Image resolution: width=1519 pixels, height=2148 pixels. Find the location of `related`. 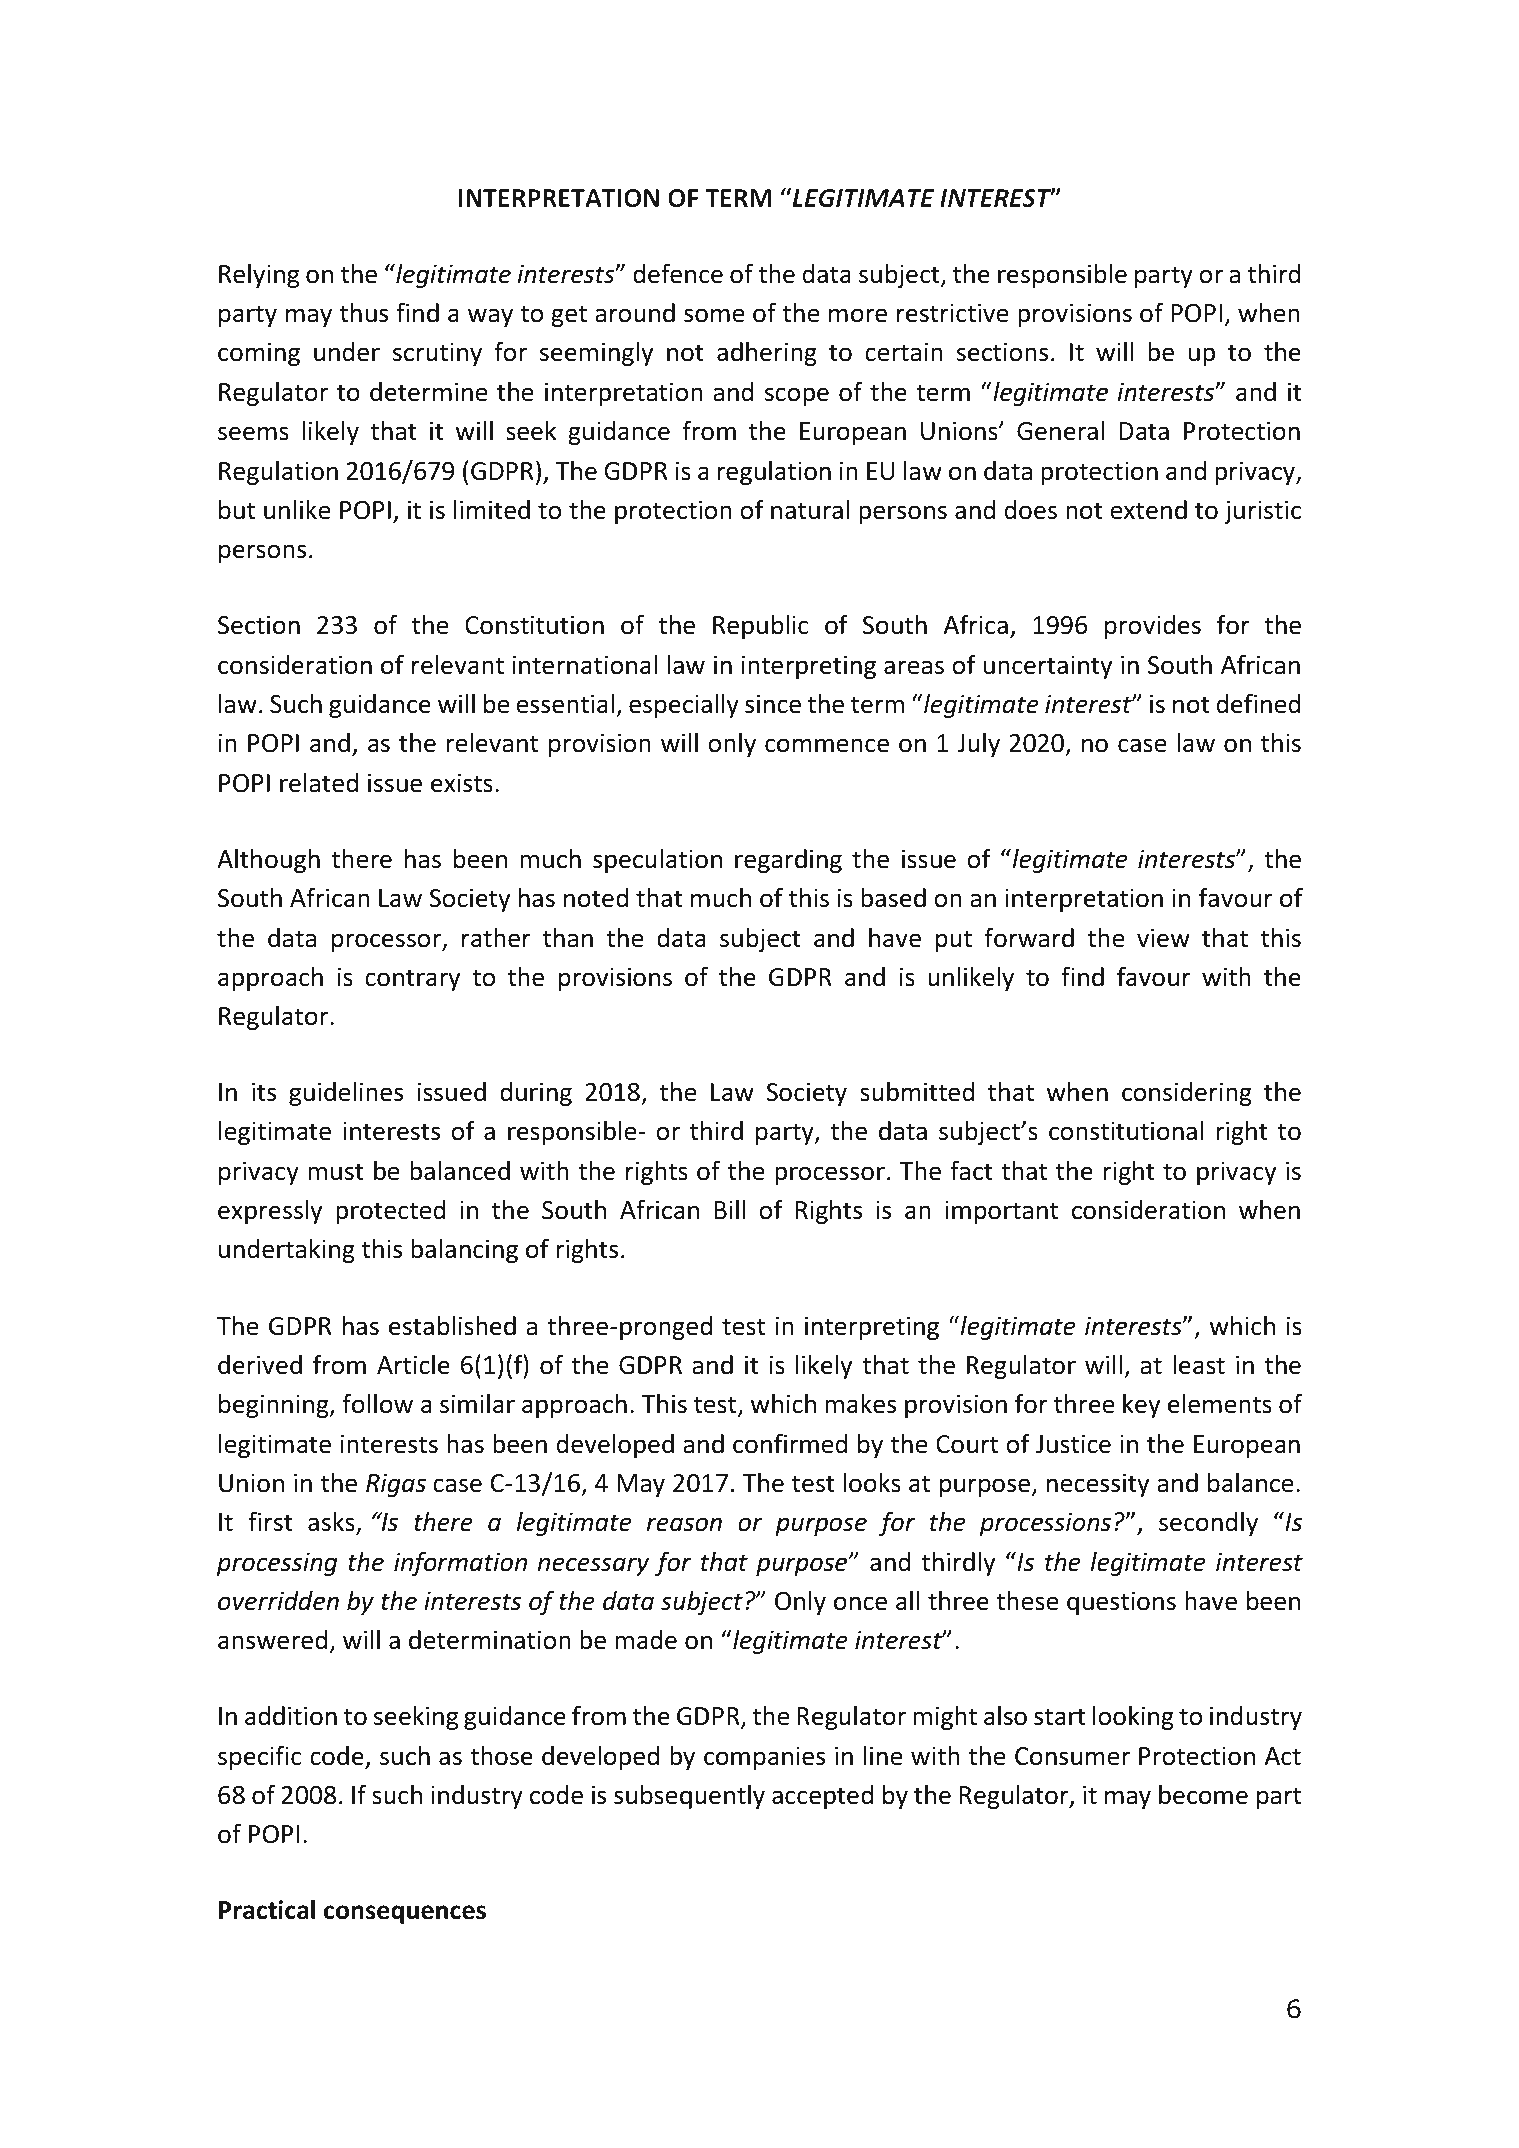

related is located at coordinates (319, 783).
